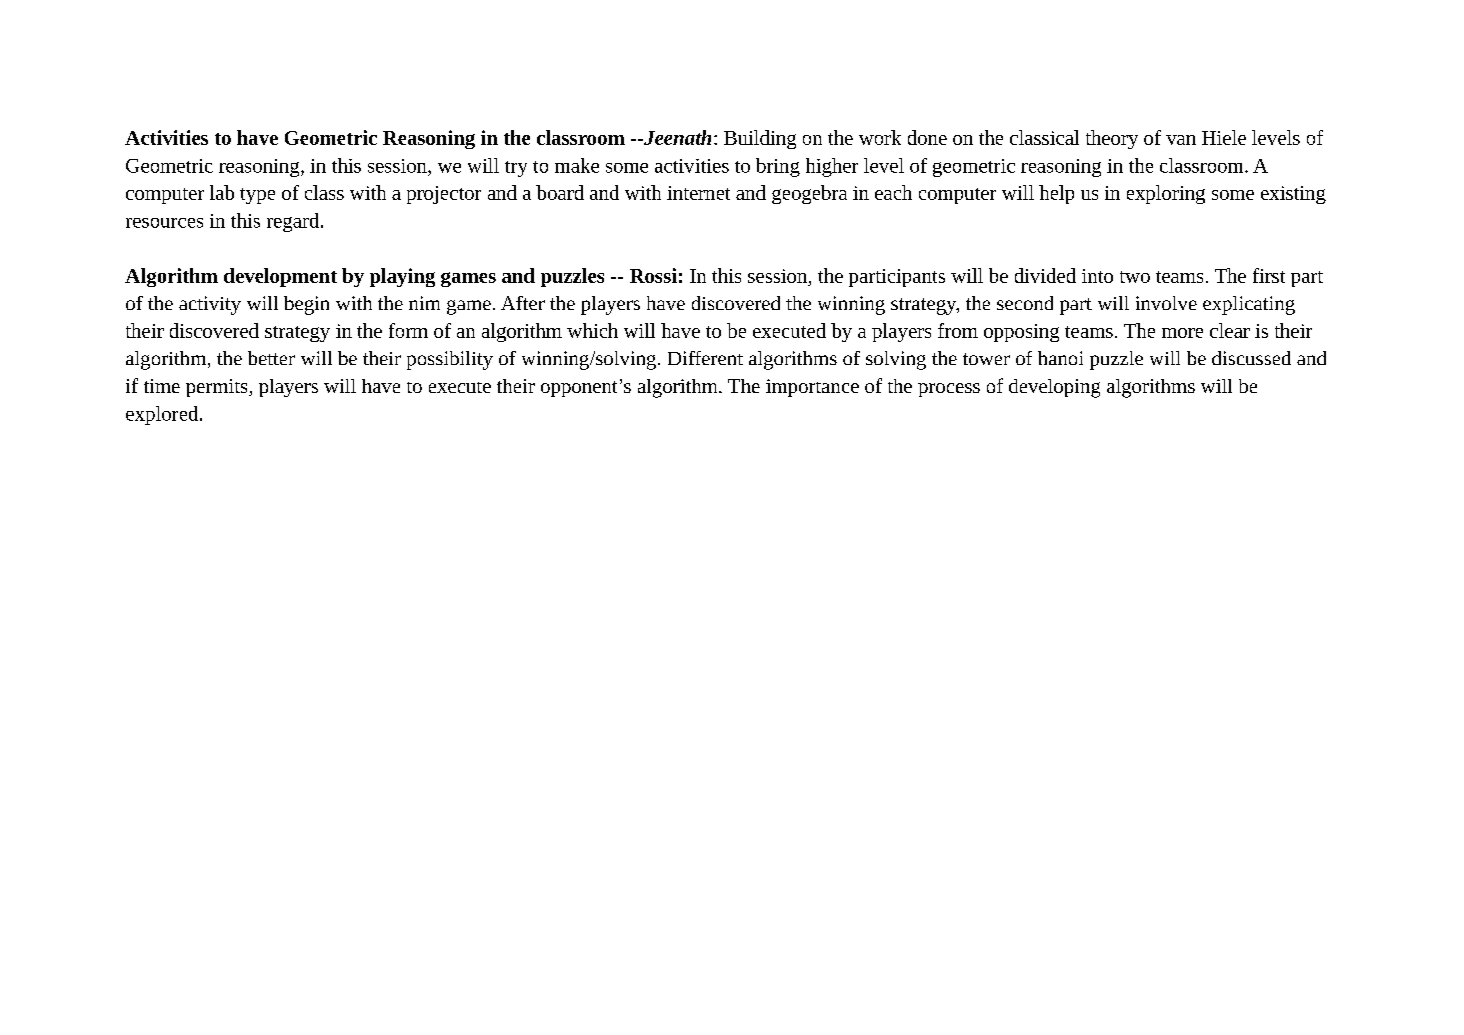  I want to click on developing, so click(1054, 388).
